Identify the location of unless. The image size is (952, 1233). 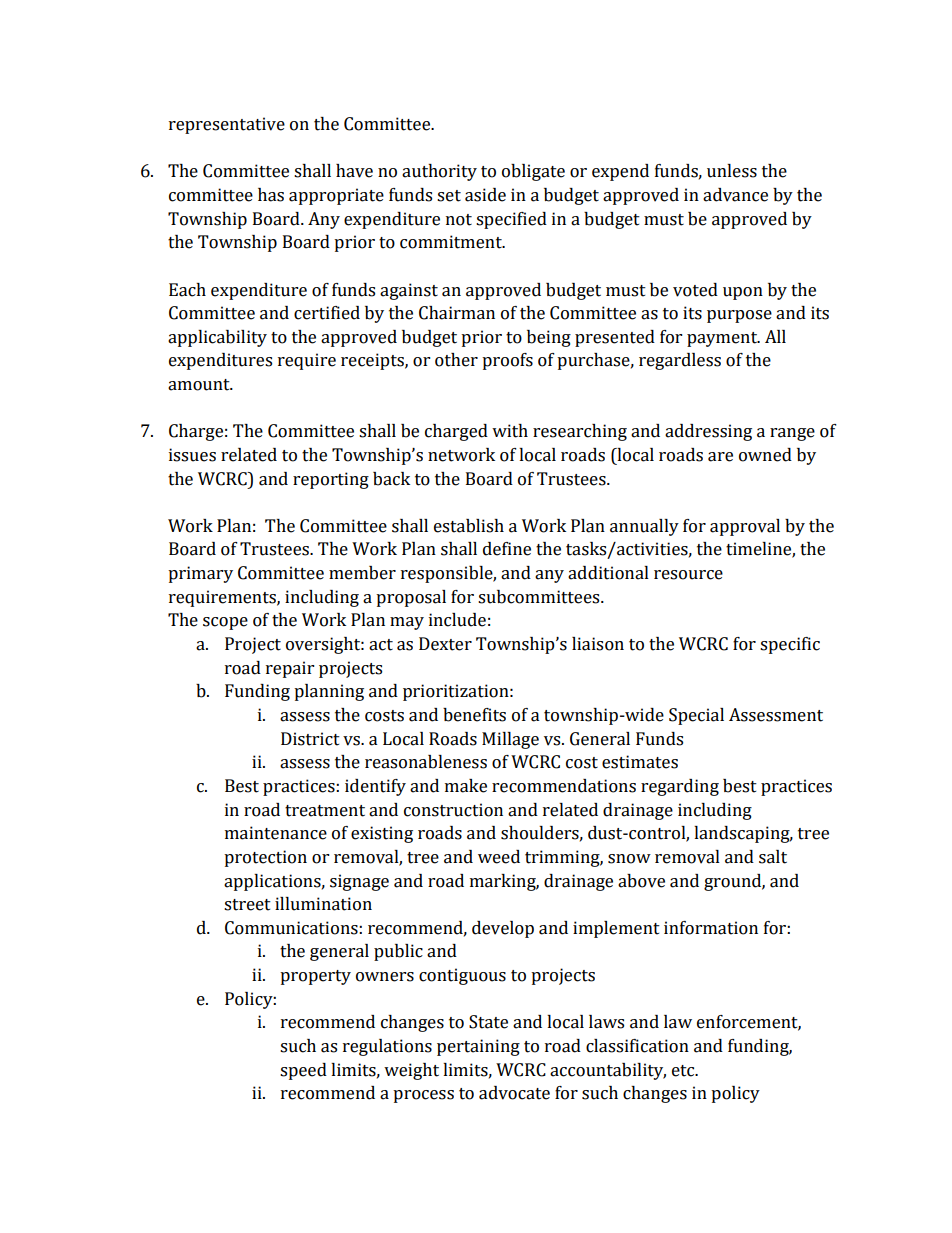
(732, 171).
